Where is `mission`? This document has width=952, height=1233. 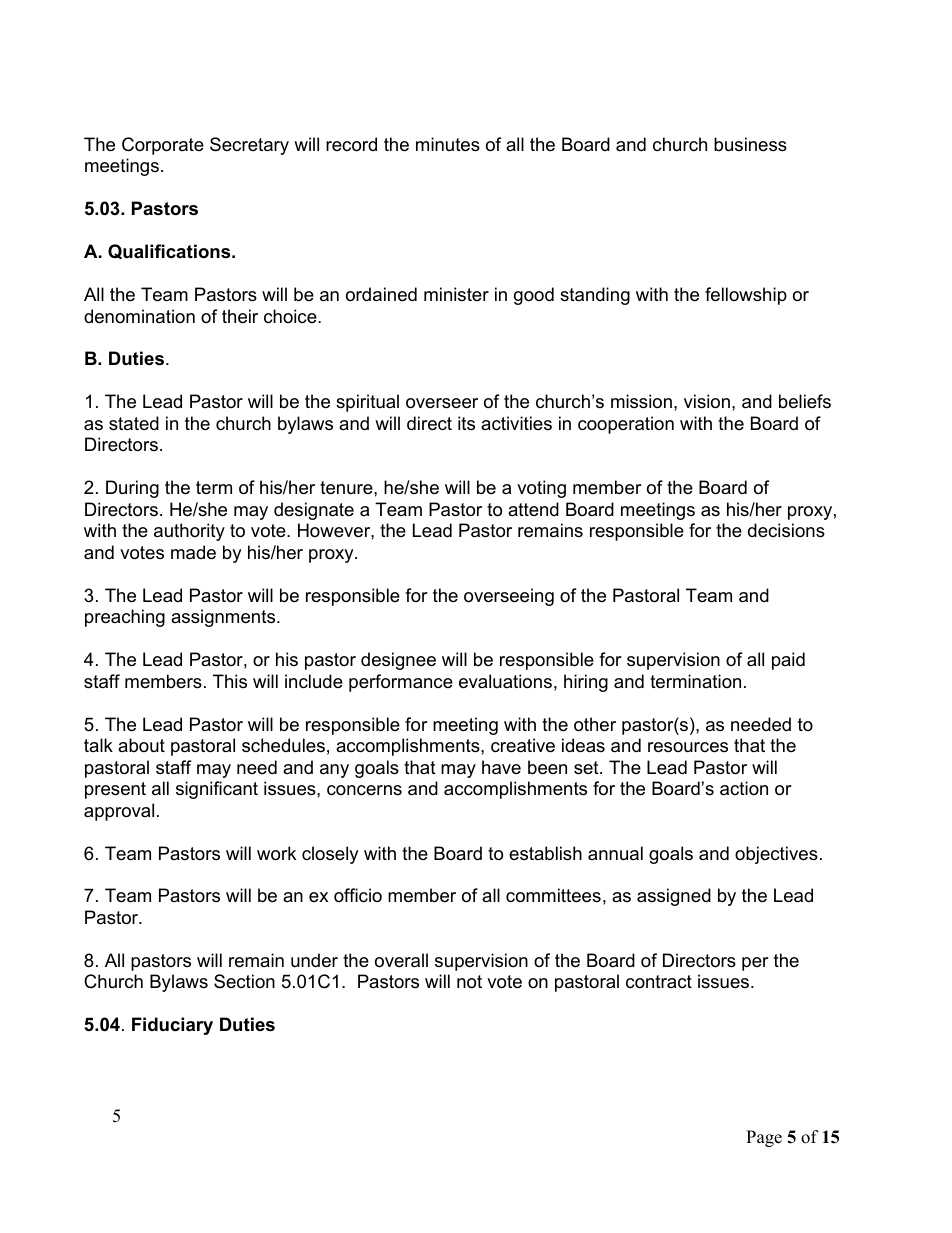 mission is located at coordinates (641, 401).
